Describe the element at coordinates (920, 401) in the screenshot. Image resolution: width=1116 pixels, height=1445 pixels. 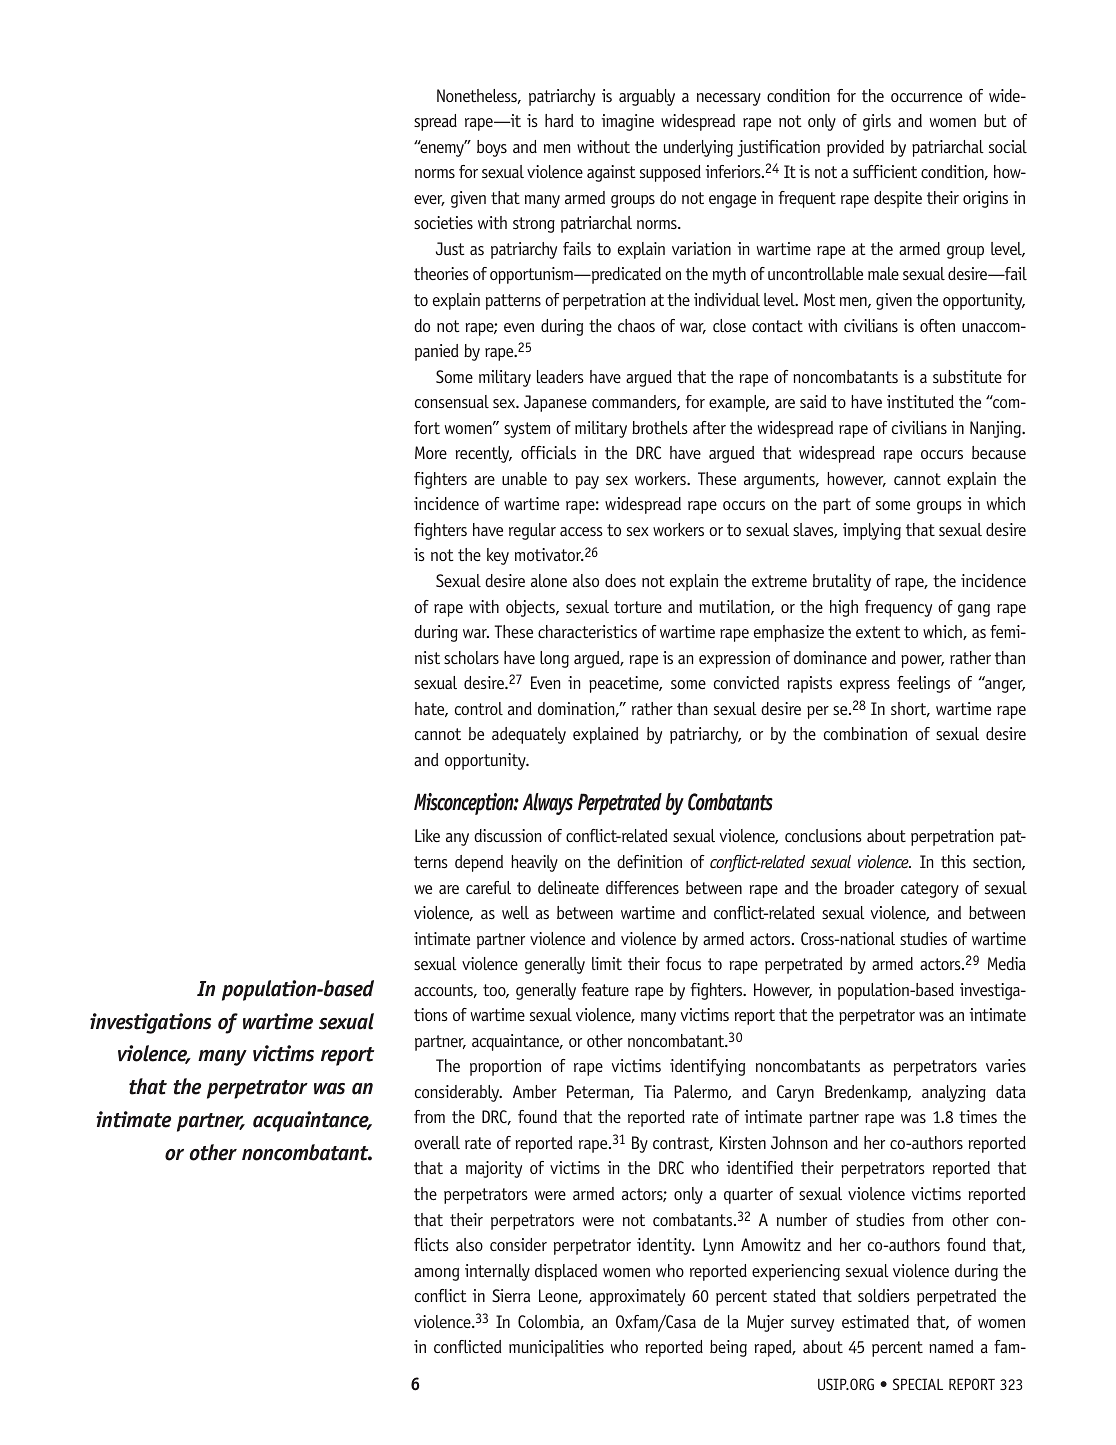
I see `instituted` at that location.
